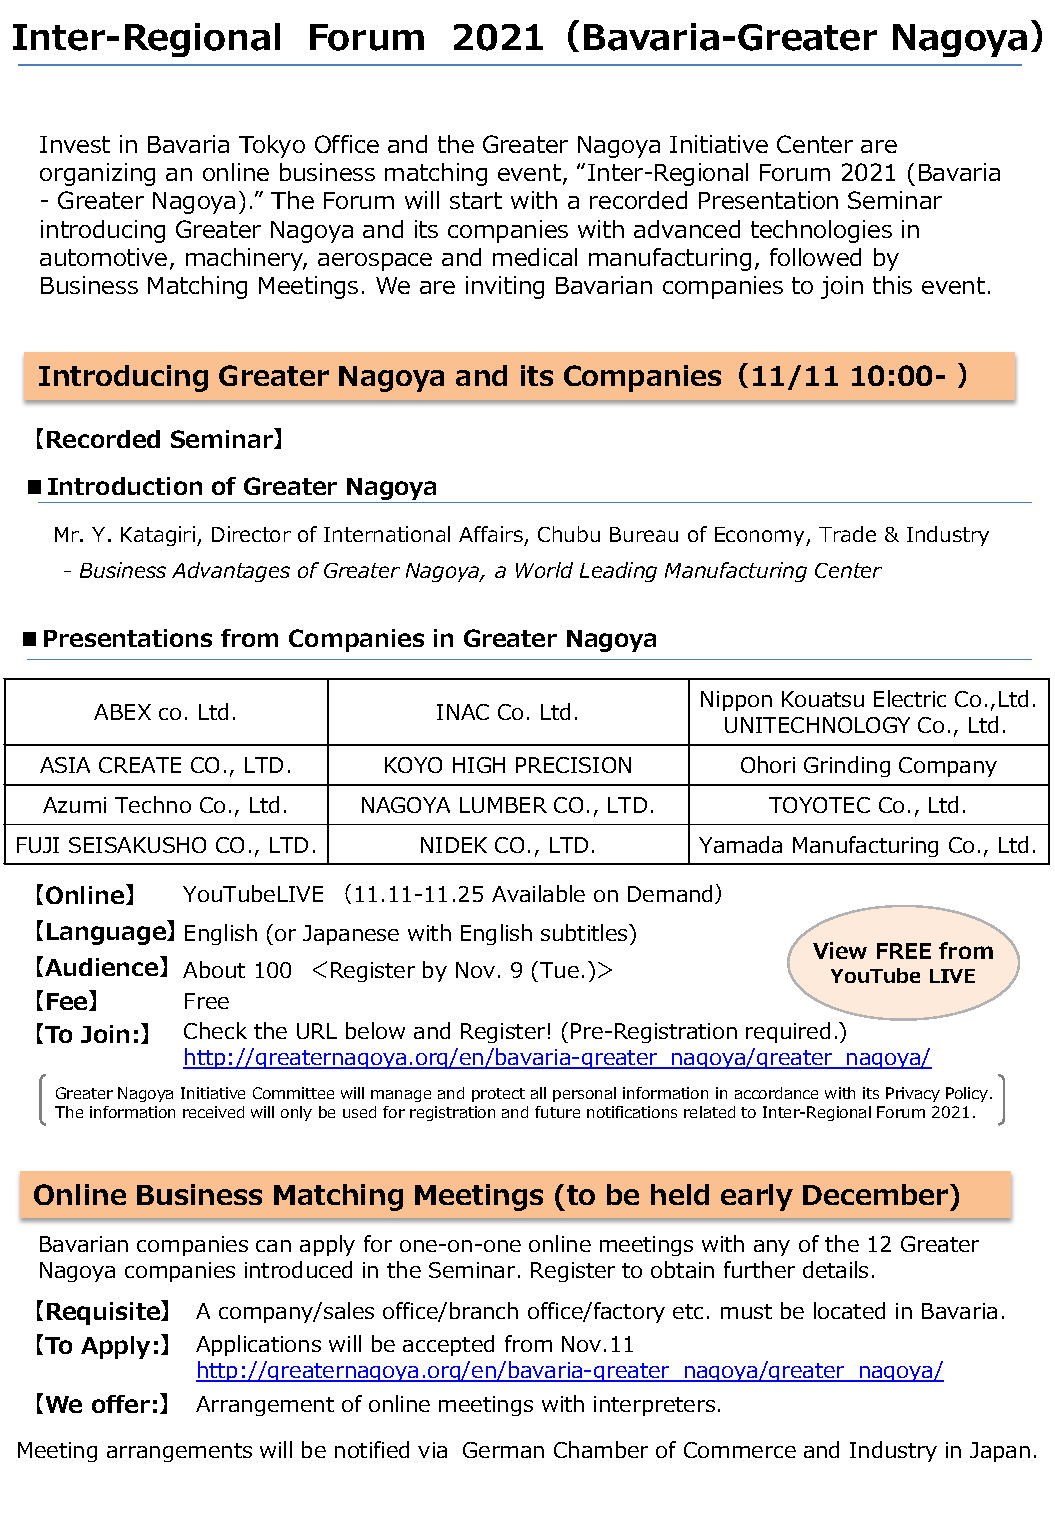  What do you see at coordinates (476, 200) in the screenshot?
I see `start` at bounding box center [476, 200].
